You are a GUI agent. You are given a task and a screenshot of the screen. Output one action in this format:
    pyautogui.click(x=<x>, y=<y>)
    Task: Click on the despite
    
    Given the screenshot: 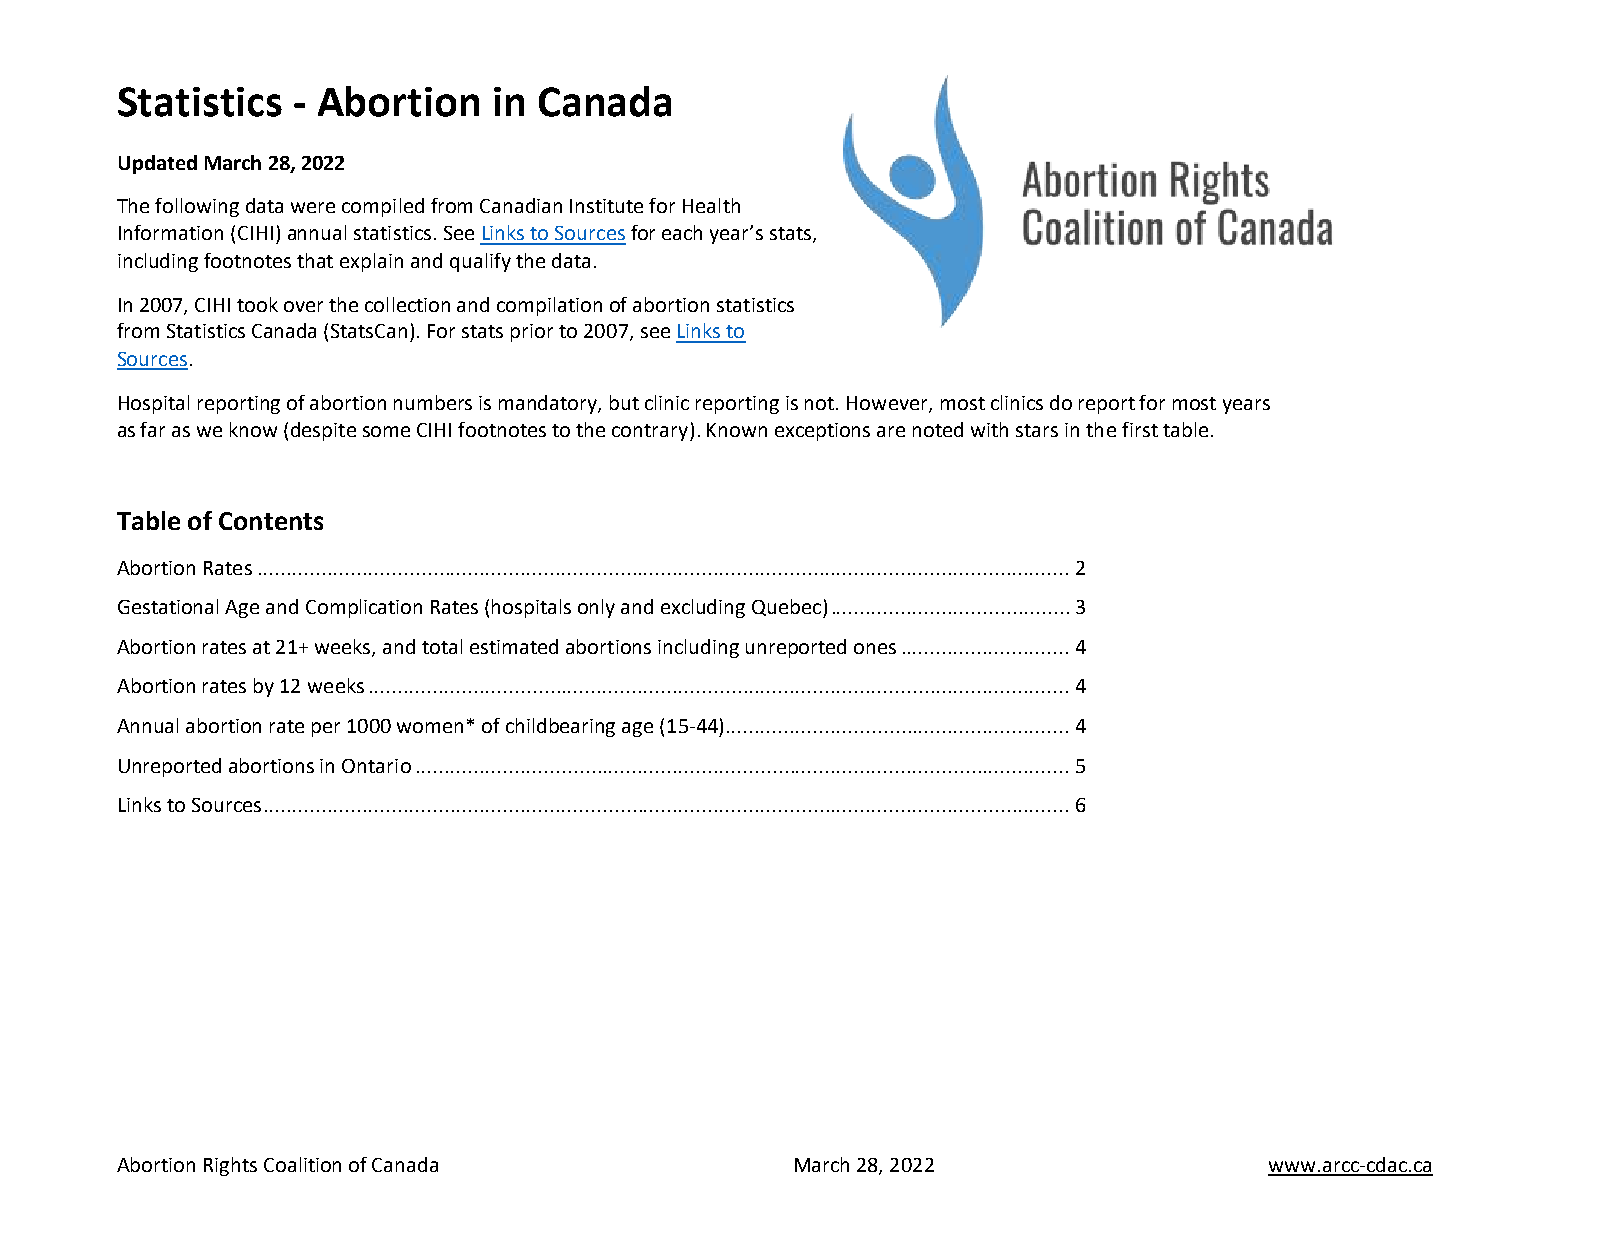 What is the action you would take?
    pyautogui.click(x=323, y=431)
